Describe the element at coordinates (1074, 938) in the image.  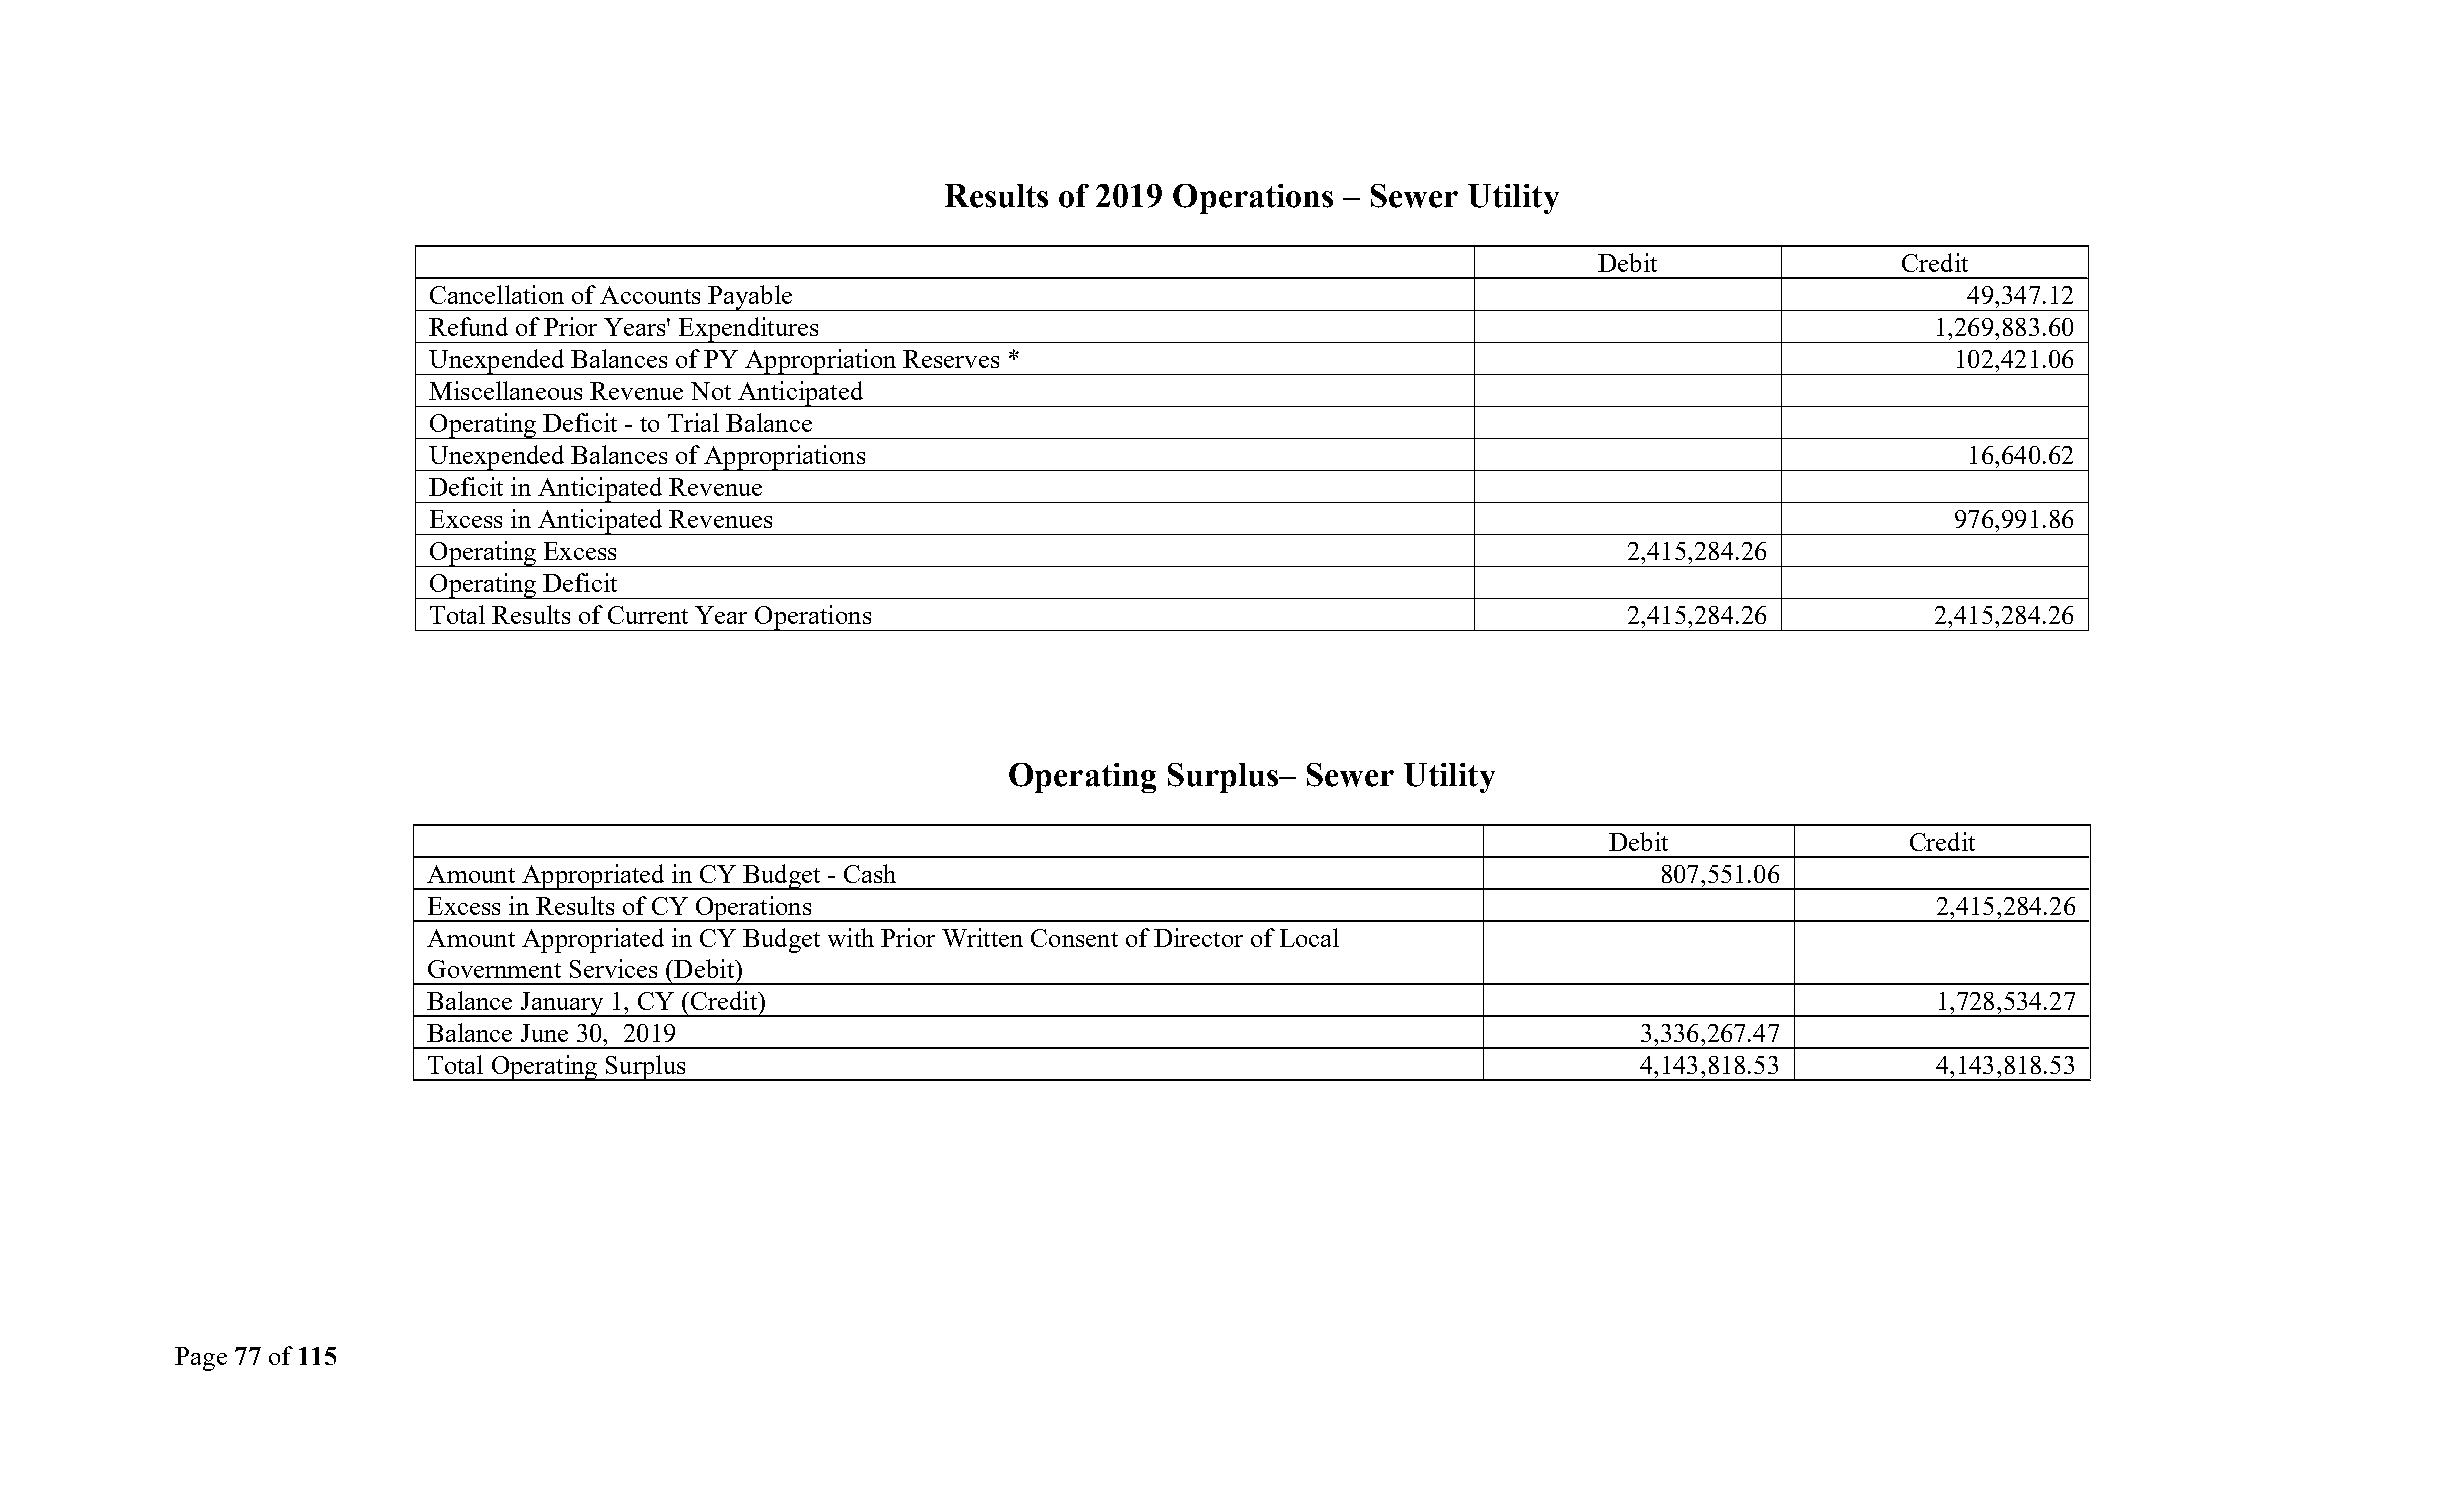
I see `Consent` at that location.
